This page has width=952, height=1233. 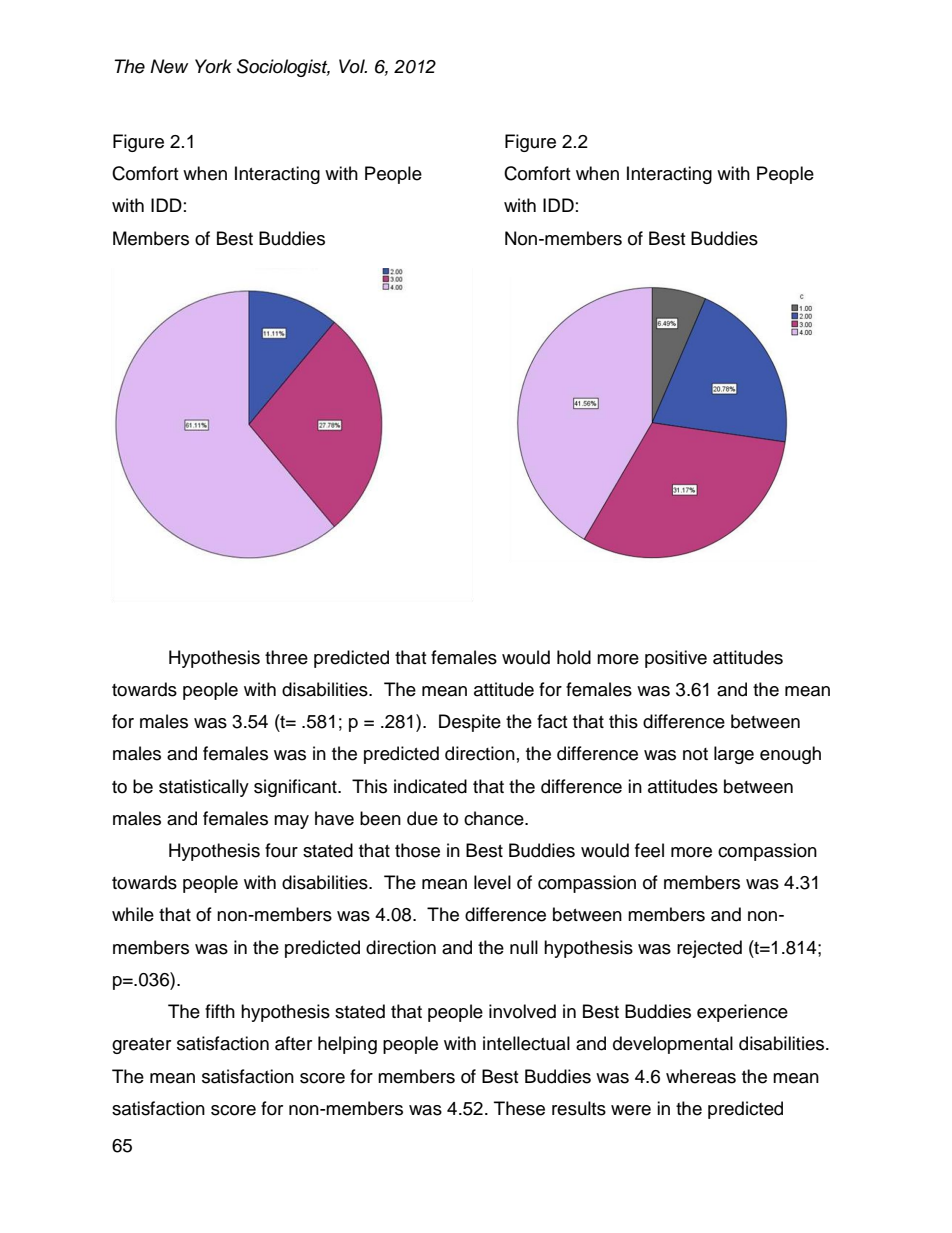 I want to click on statistically, so click(x=204, y=788).
